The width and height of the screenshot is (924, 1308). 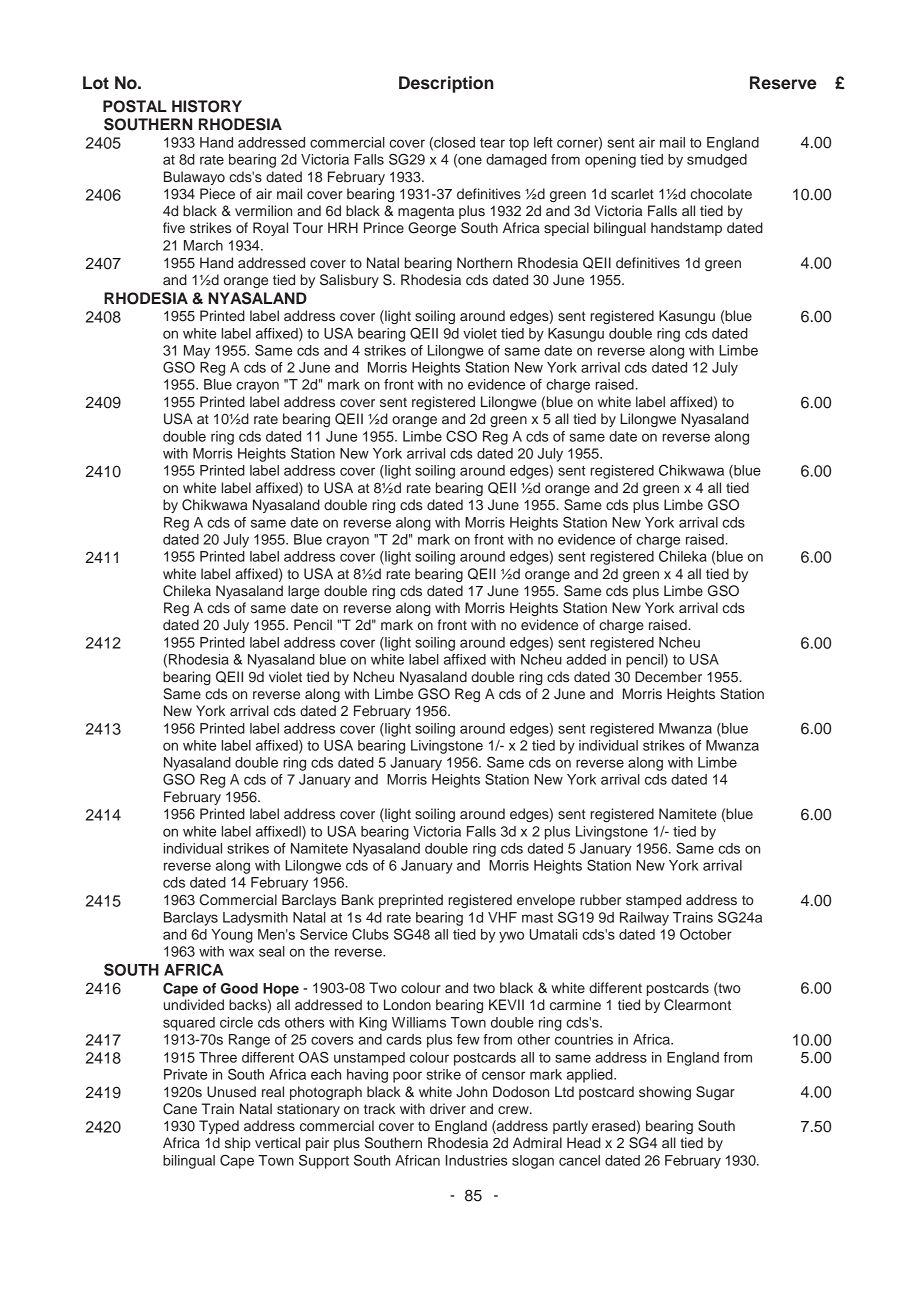 What do you see at coordinates (207, 106) in the screenshot?
I see `HISTORY` at bounding box center [207, 106].
